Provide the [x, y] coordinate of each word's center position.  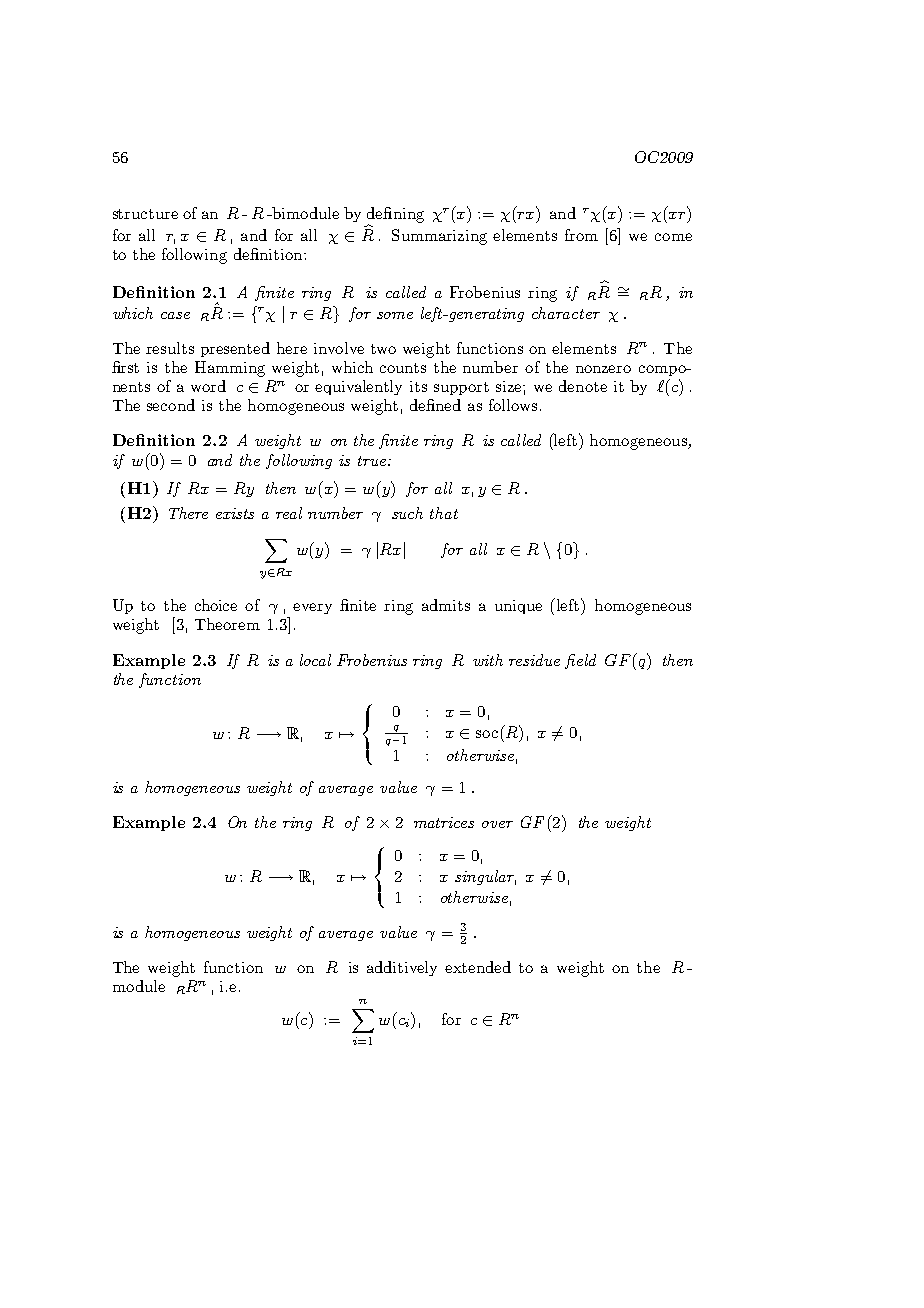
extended [478, 967]
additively [402, 968]
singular [485, 877]
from [581, 235]
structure [145, 214]
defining [395, 216]
